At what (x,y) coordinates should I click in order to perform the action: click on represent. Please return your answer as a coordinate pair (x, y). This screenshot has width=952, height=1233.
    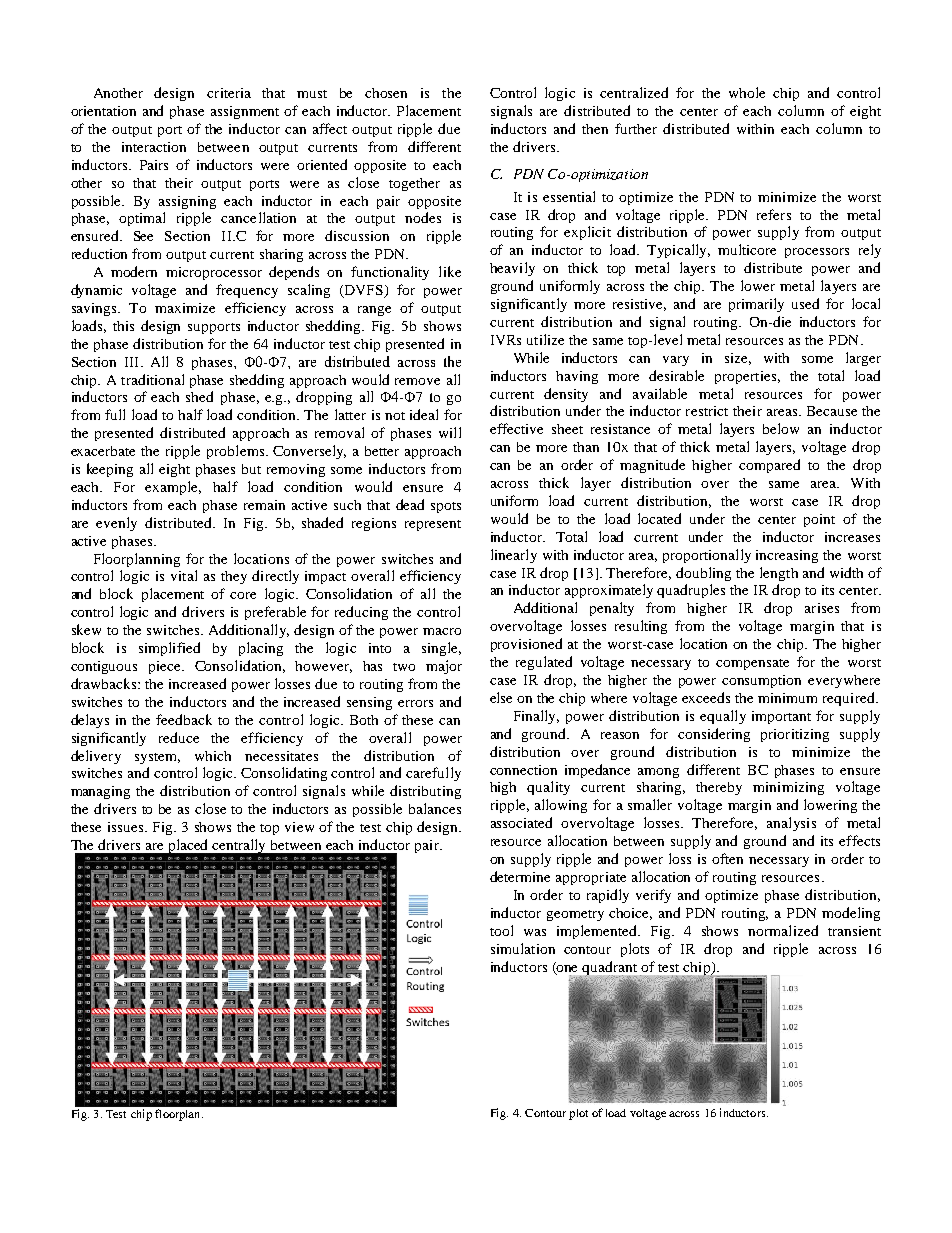
    Looking at the image, I should click on (433, 525).
